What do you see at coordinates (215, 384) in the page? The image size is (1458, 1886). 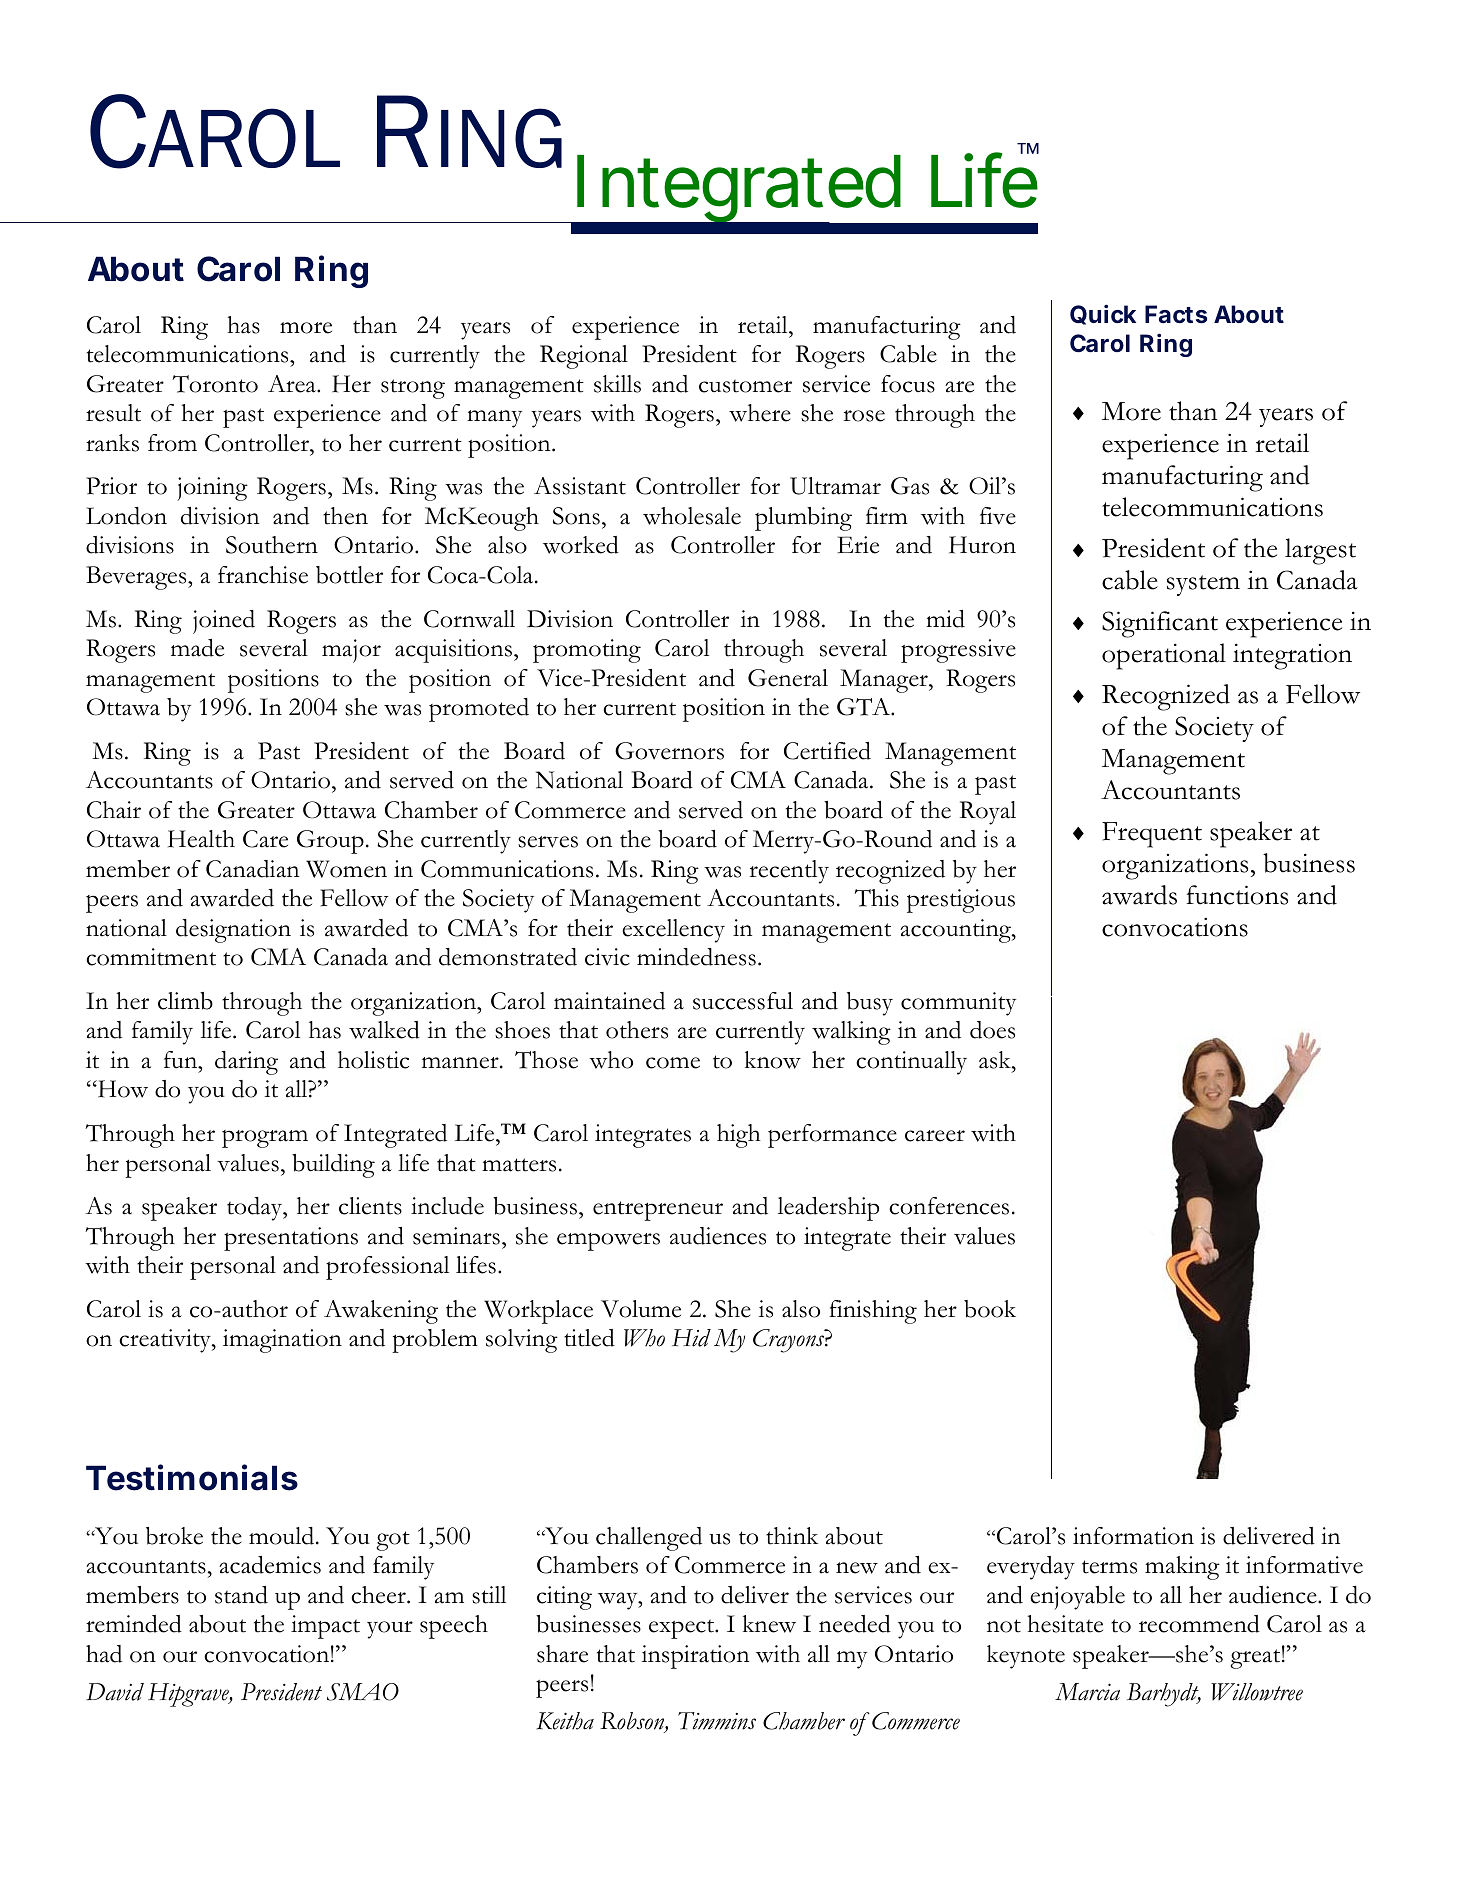 I see `Toronto` at bounding box center [215, 384].
